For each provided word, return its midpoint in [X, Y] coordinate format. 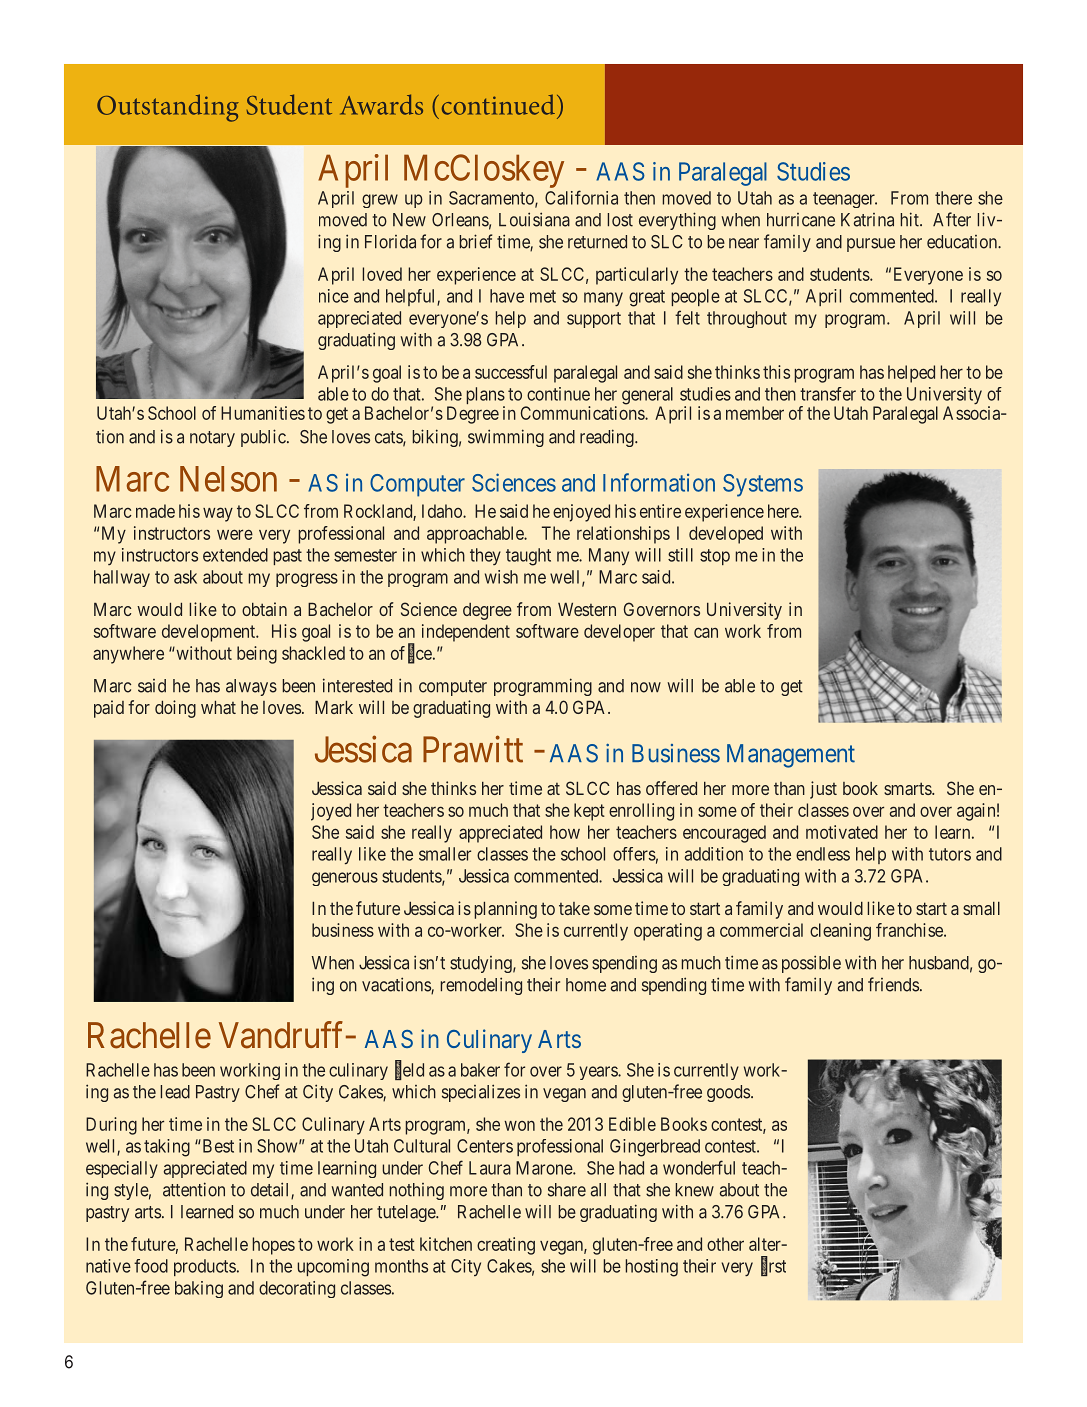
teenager [845, 200]
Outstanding [168, 108]
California [581, 197]
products [205, 1267]
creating [506, 1246]
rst [777, 1266]
